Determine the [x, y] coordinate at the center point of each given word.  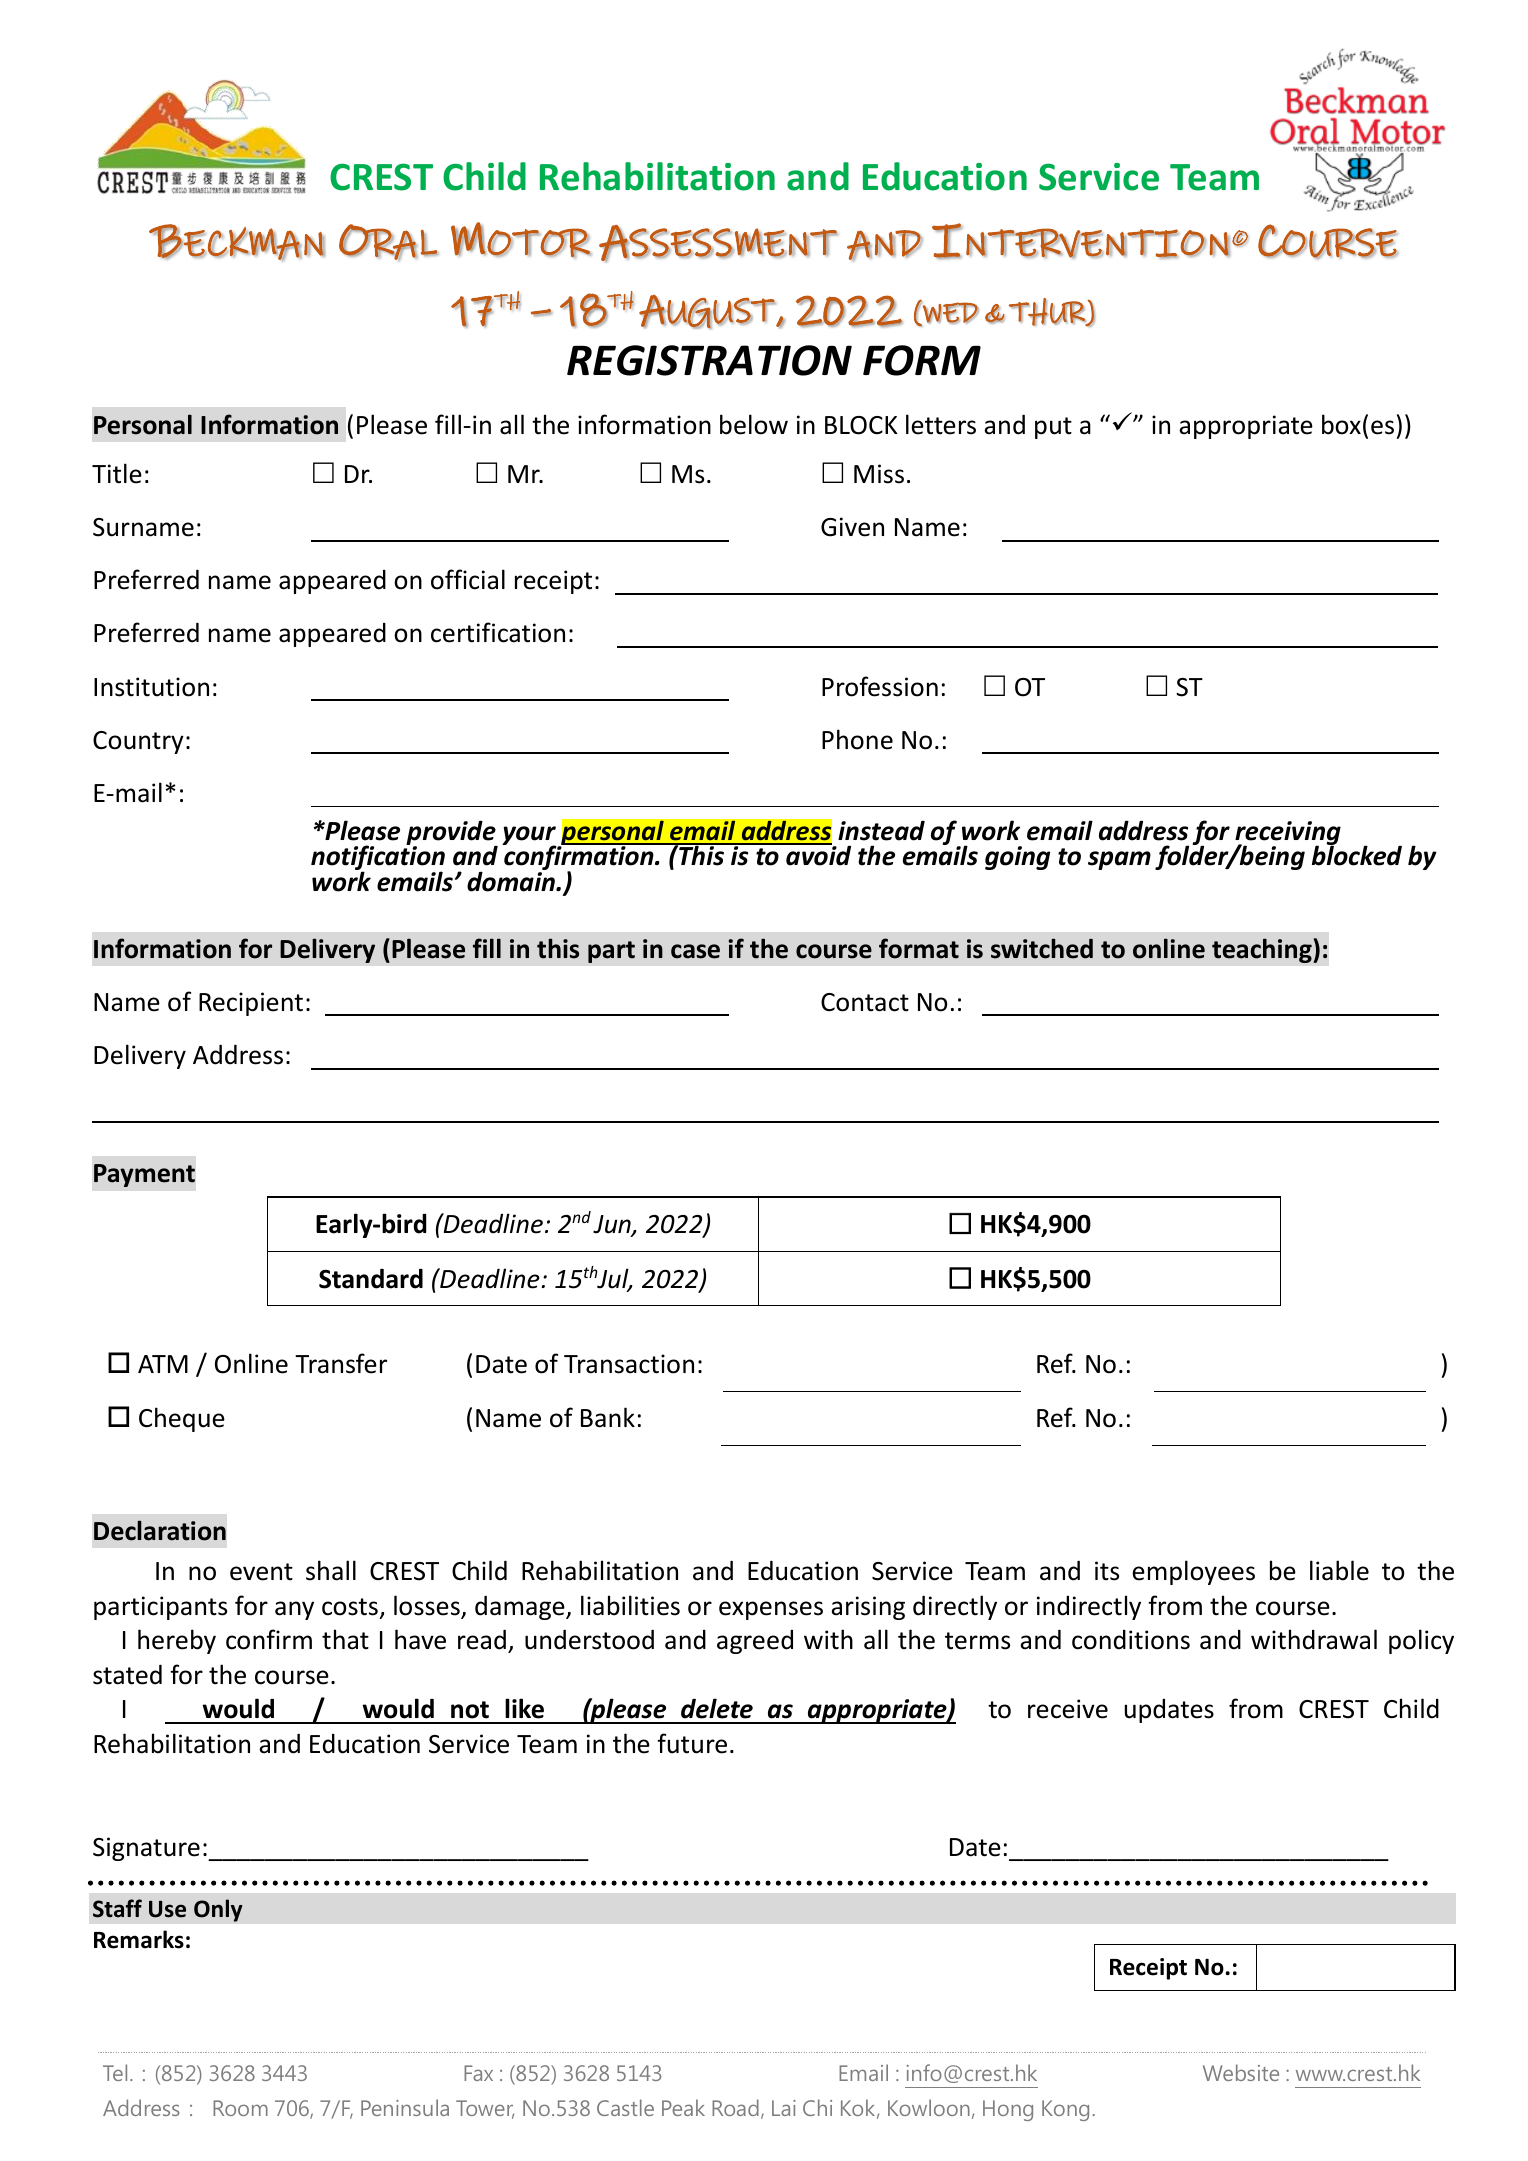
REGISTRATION [709, 360]
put [1053, 428]
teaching [1263, 950]
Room [240, 2108]
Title [117, 473]
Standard [371, 1278]
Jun [613, 1225]
